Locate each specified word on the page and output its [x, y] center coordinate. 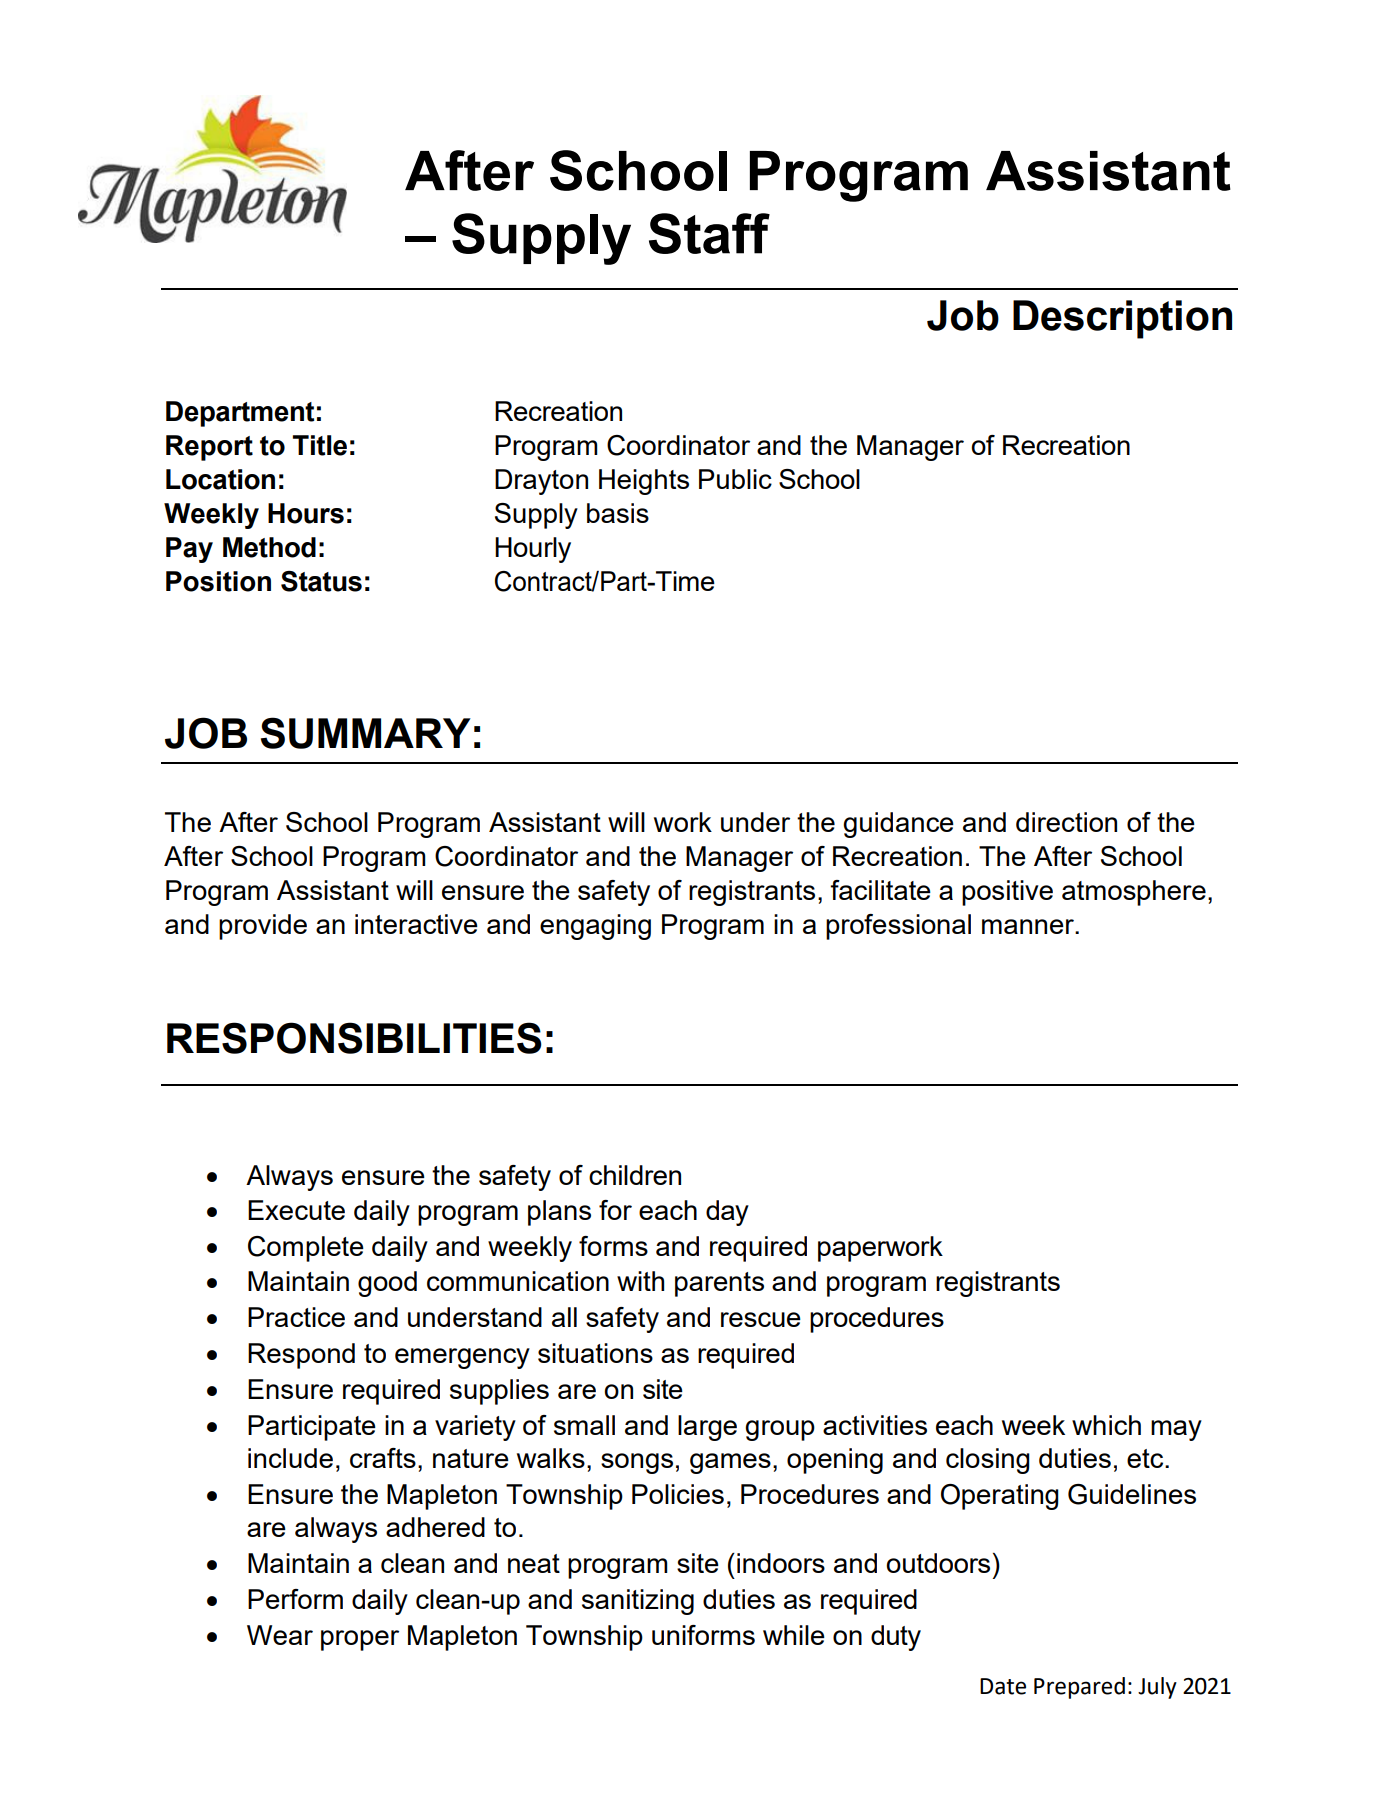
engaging [595, 927]
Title [320, 445]
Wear [280, 1635]
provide [263, 927]
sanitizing [638, 1602]
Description [1122, 319]
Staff [709, 233]
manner [1029, 926]
